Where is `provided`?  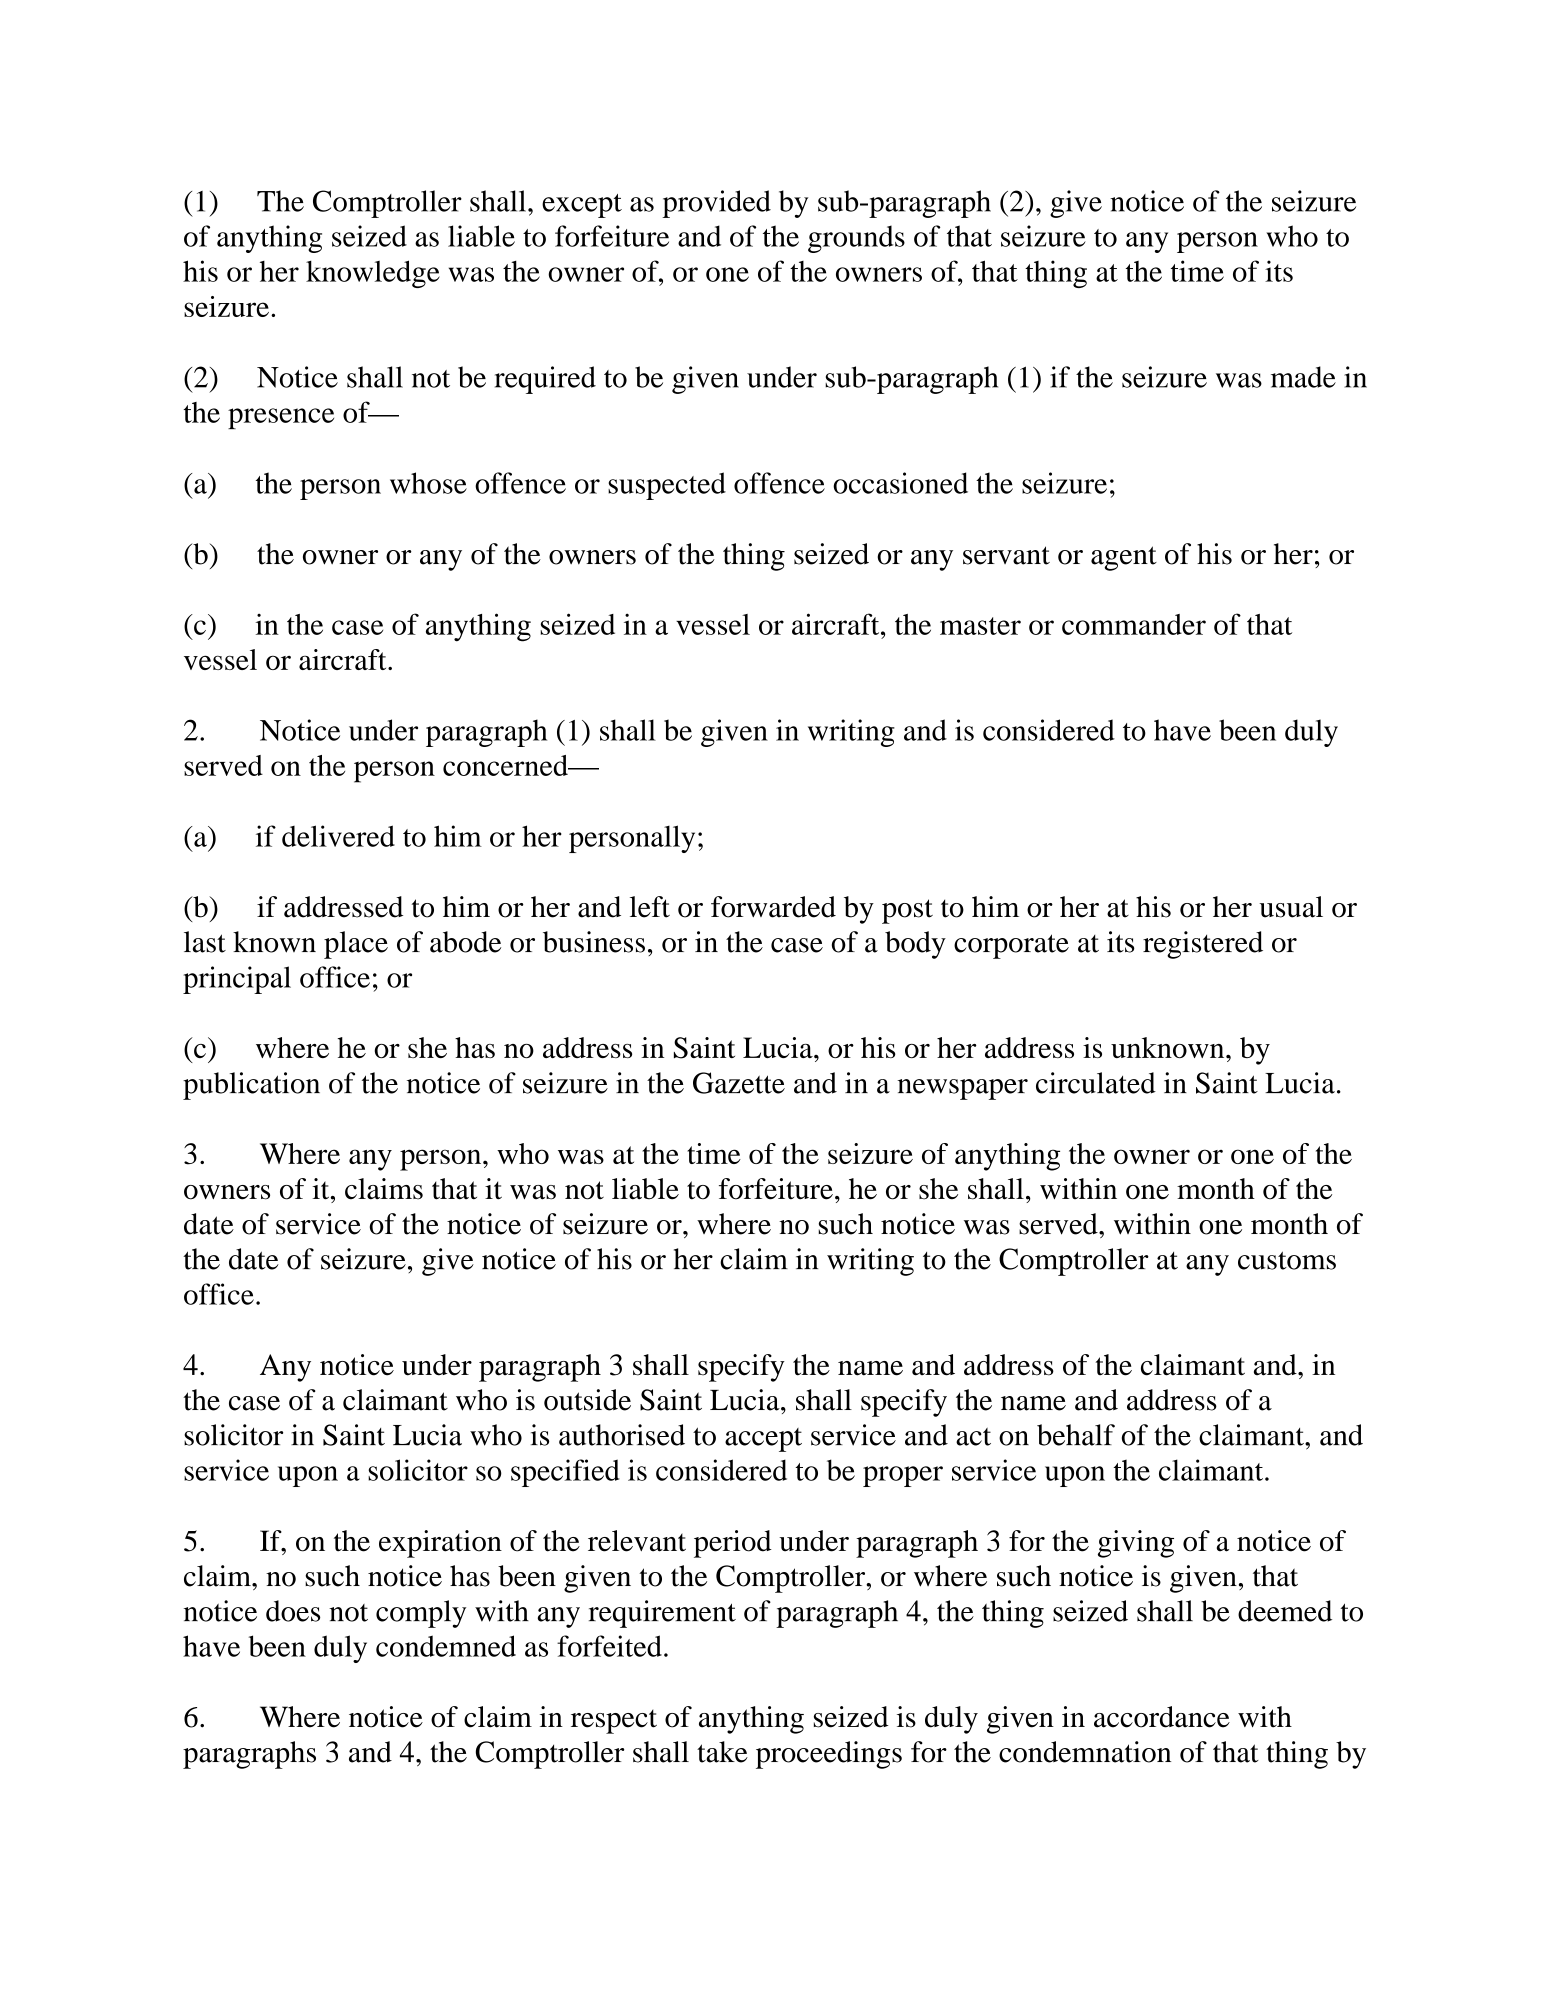
provided is located at coordinates (716, 204).
